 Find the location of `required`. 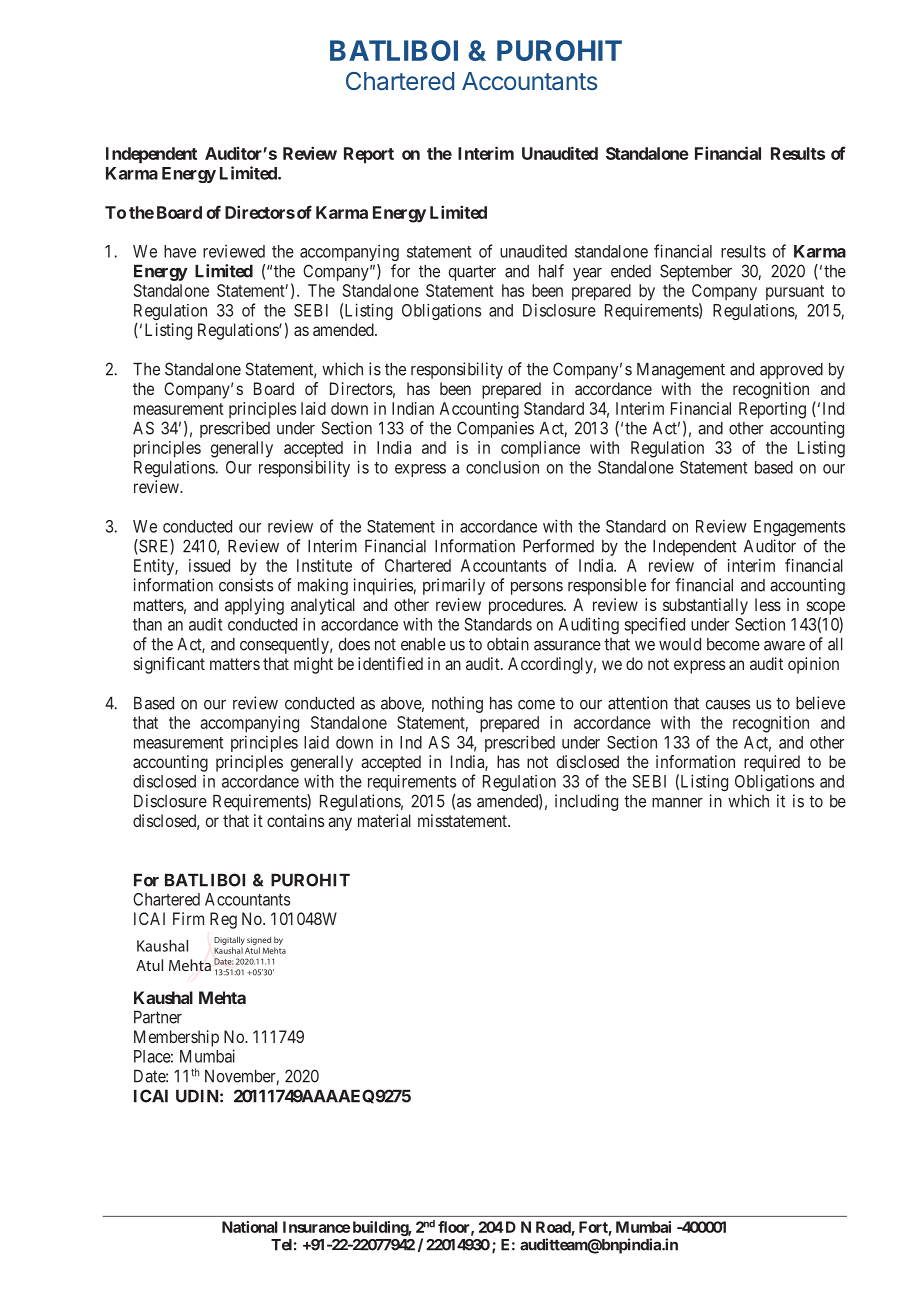

required is located at coordinates (772, 763).
